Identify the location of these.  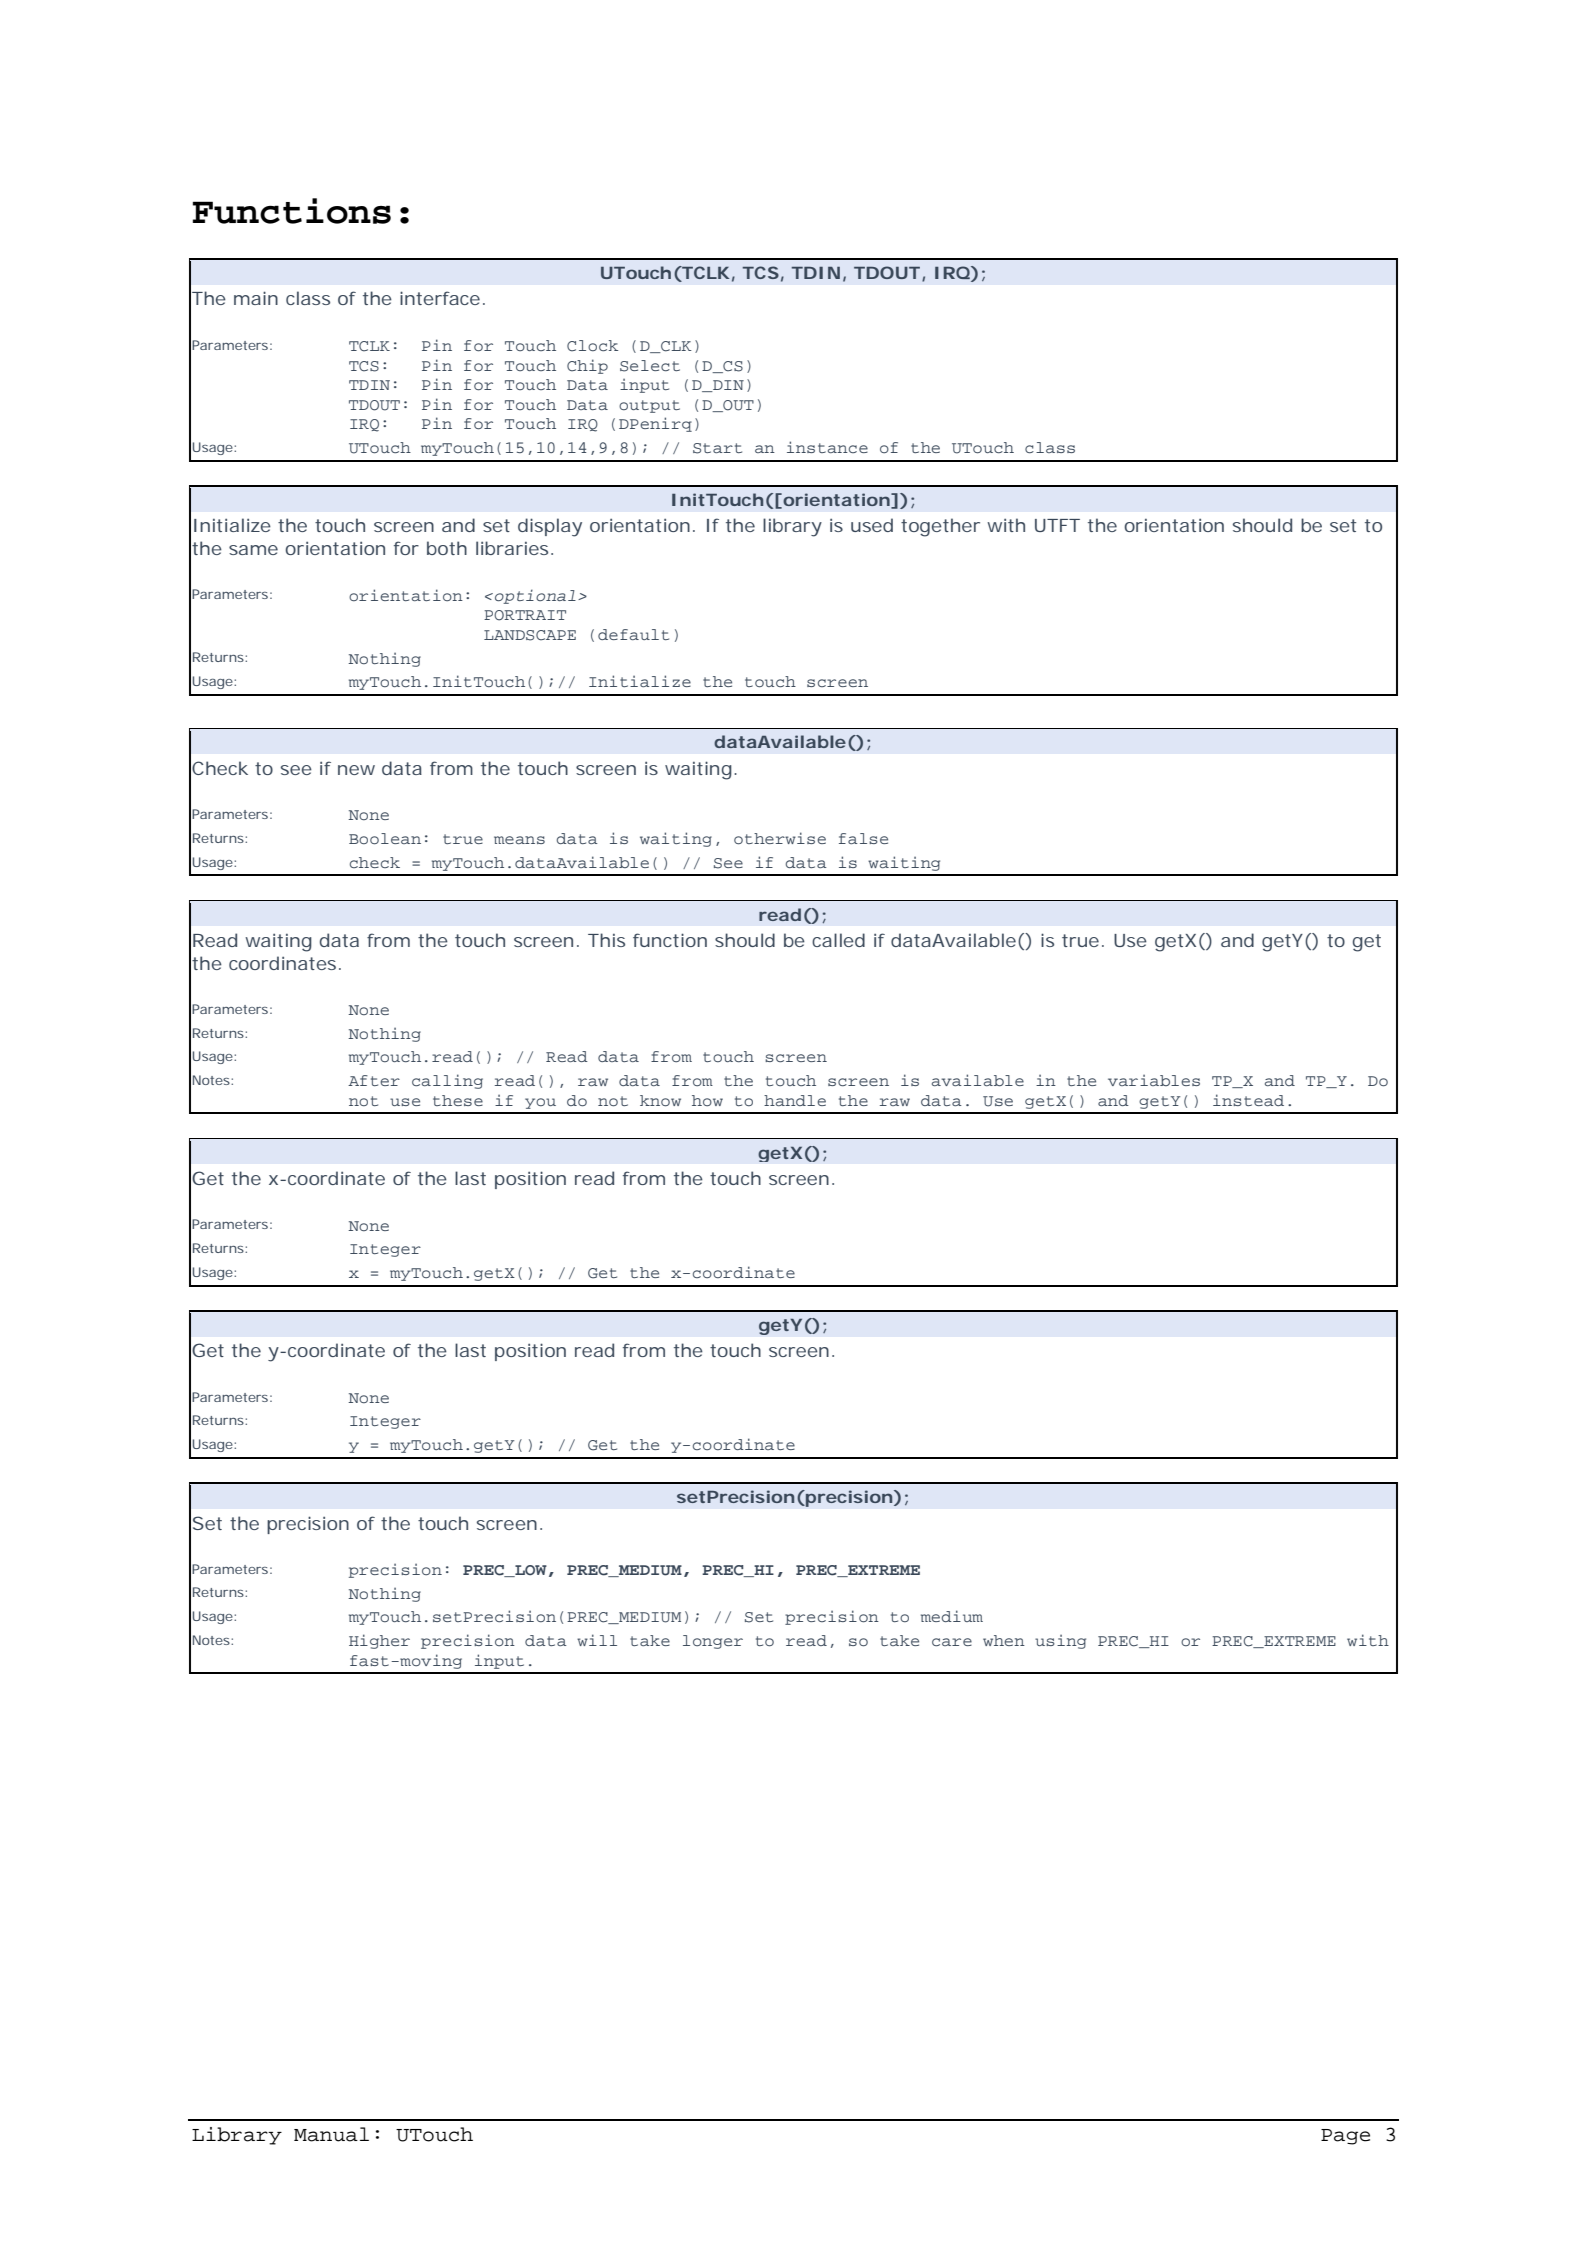
(458, 1100).
